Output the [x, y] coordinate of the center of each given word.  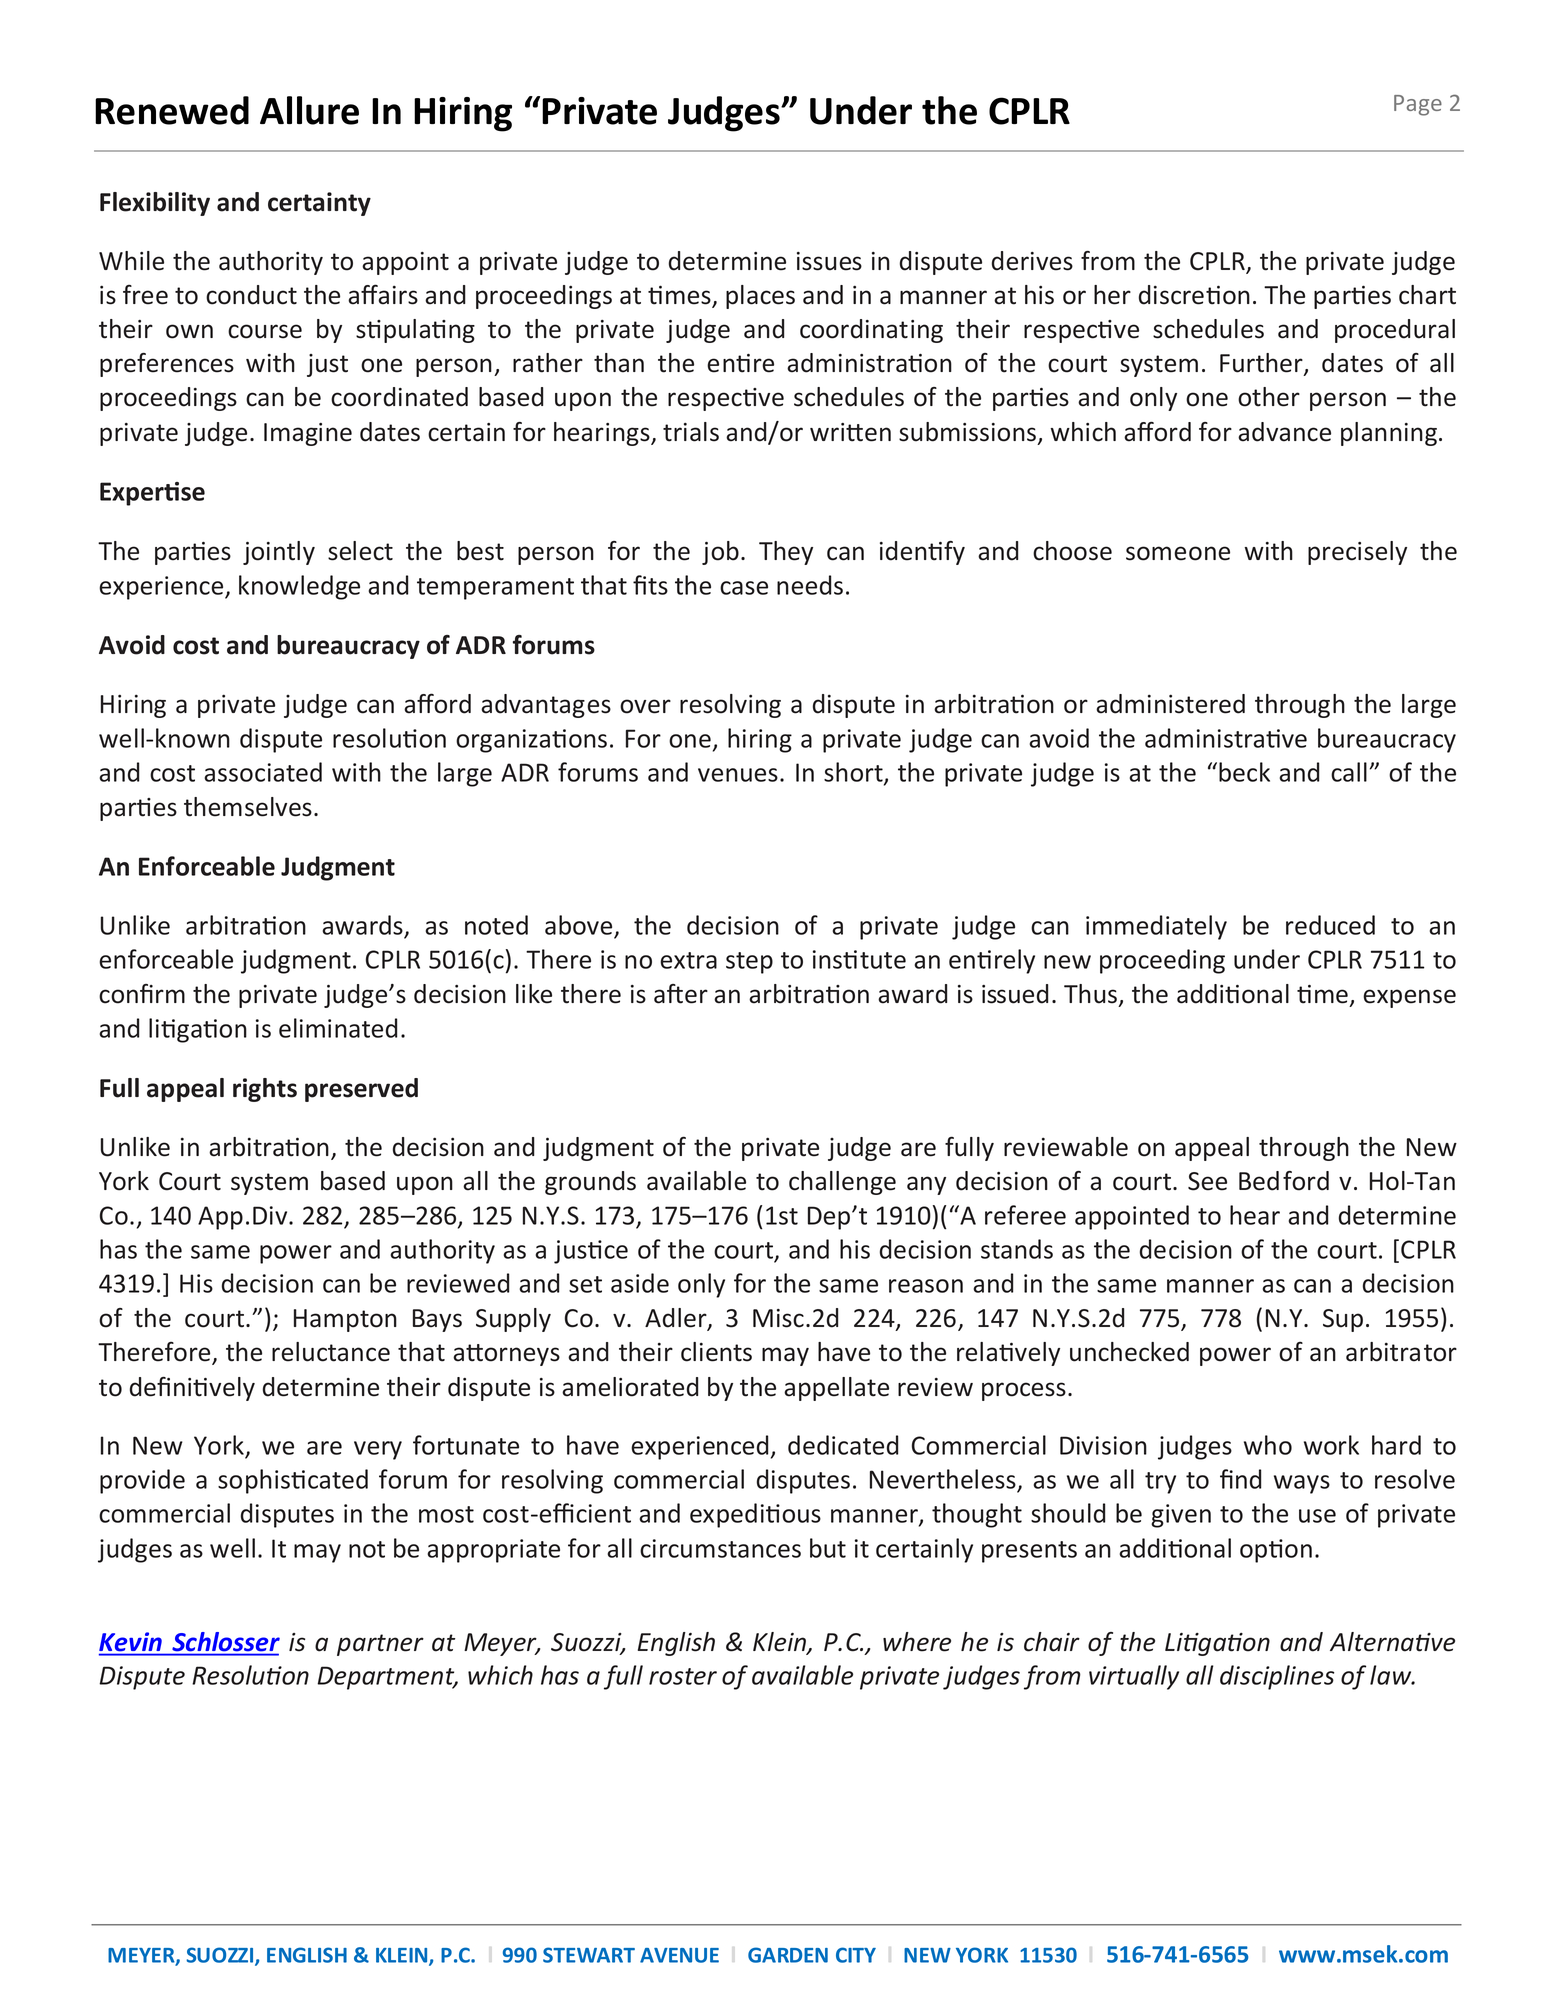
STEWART [589, 1955]
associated [263, 772]
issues [829, 261]
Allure [309, 110]
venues [738, 775]
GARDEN [788, 1955]
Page [1418, 105]
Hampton [345, 1320]
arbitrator [1401, 1352]
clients [716, 1352]
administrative [1226, 738]
